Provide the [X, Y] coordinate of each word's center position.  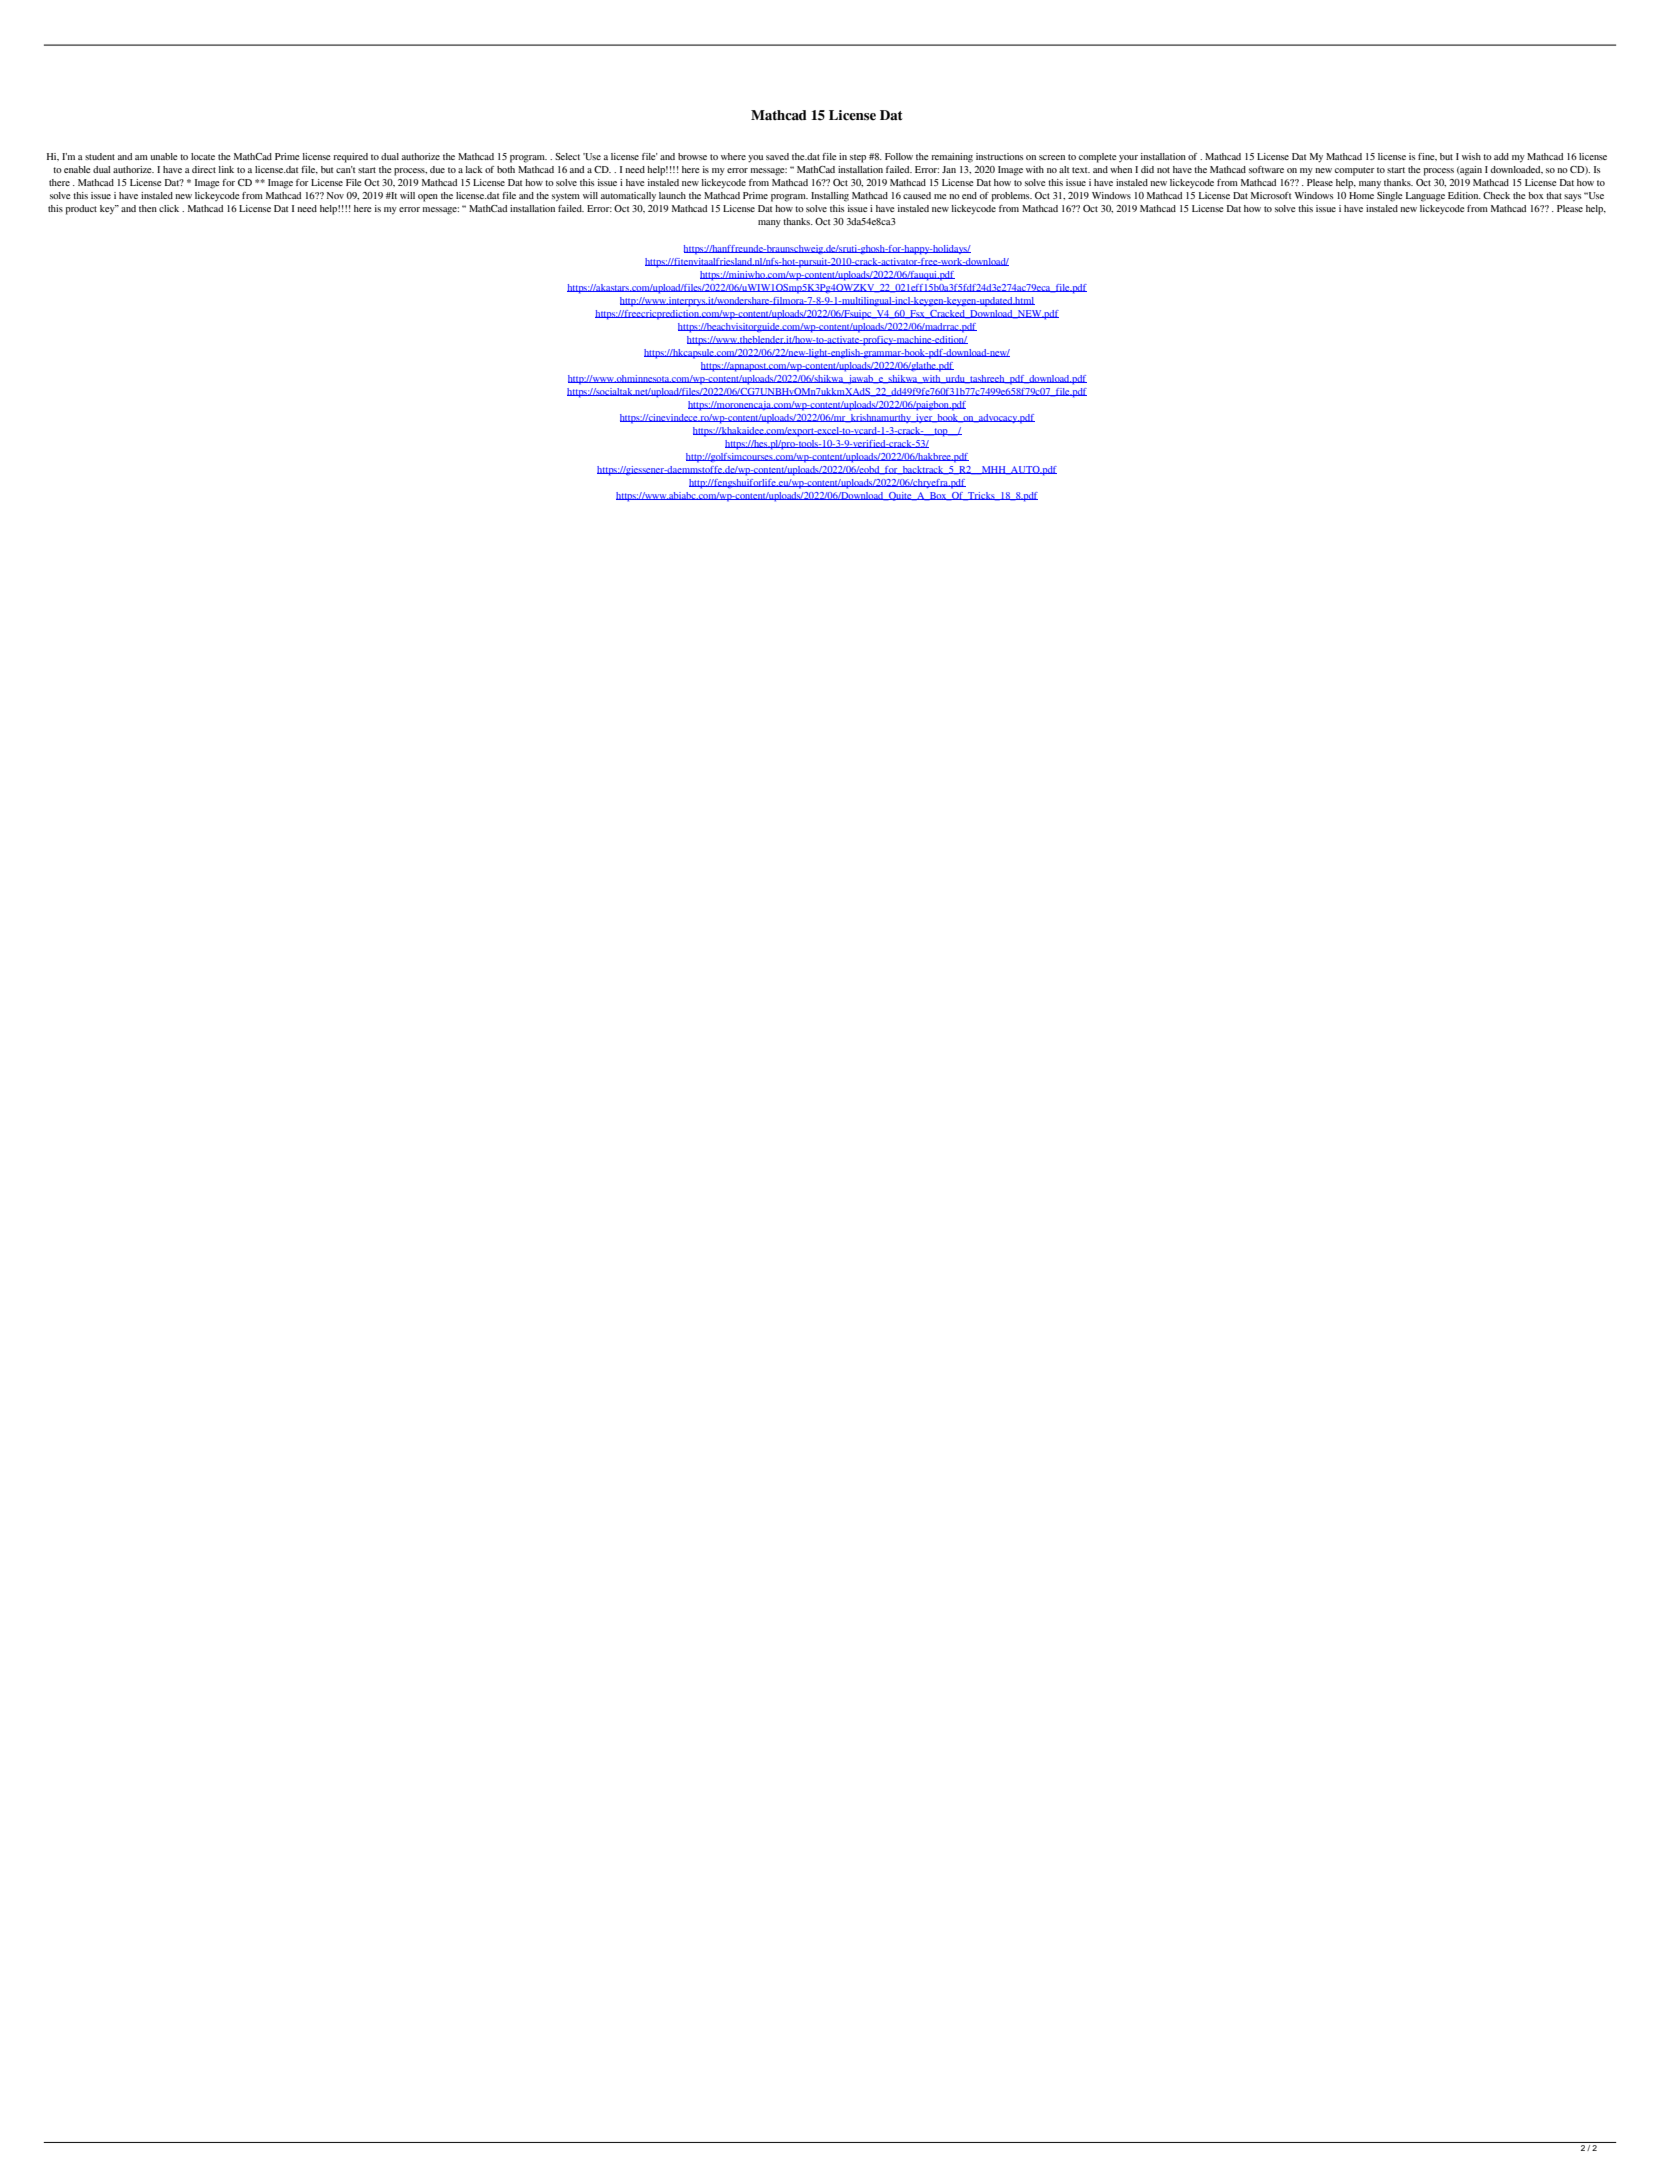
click [169, 208]
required [350, 158]
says [1572, 198]
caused [917, 195]
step [858, 158]
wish [1471, 156]
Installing [830, 197]
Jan [949, 169]
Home [1361, 195]
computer [1355, 171]
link [226, 169]
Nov [335, 195]
